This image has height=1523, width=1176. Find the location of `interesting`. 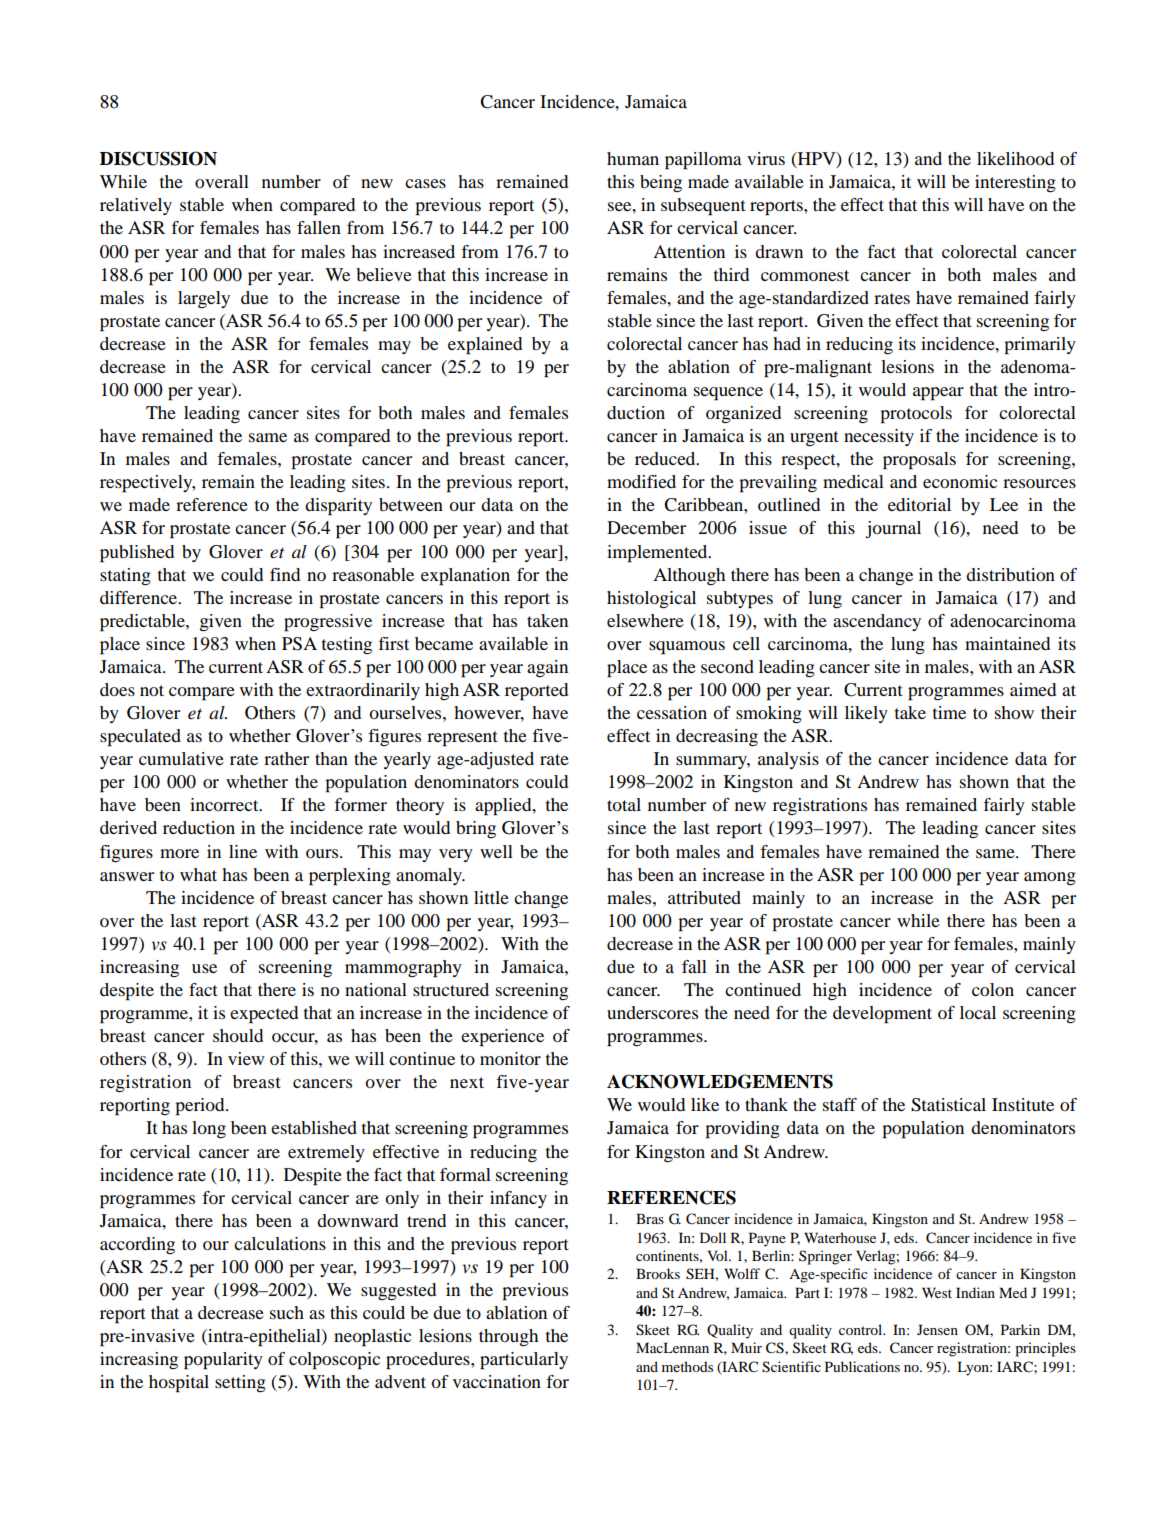

interesting is located at coordinates (1015, 183).
